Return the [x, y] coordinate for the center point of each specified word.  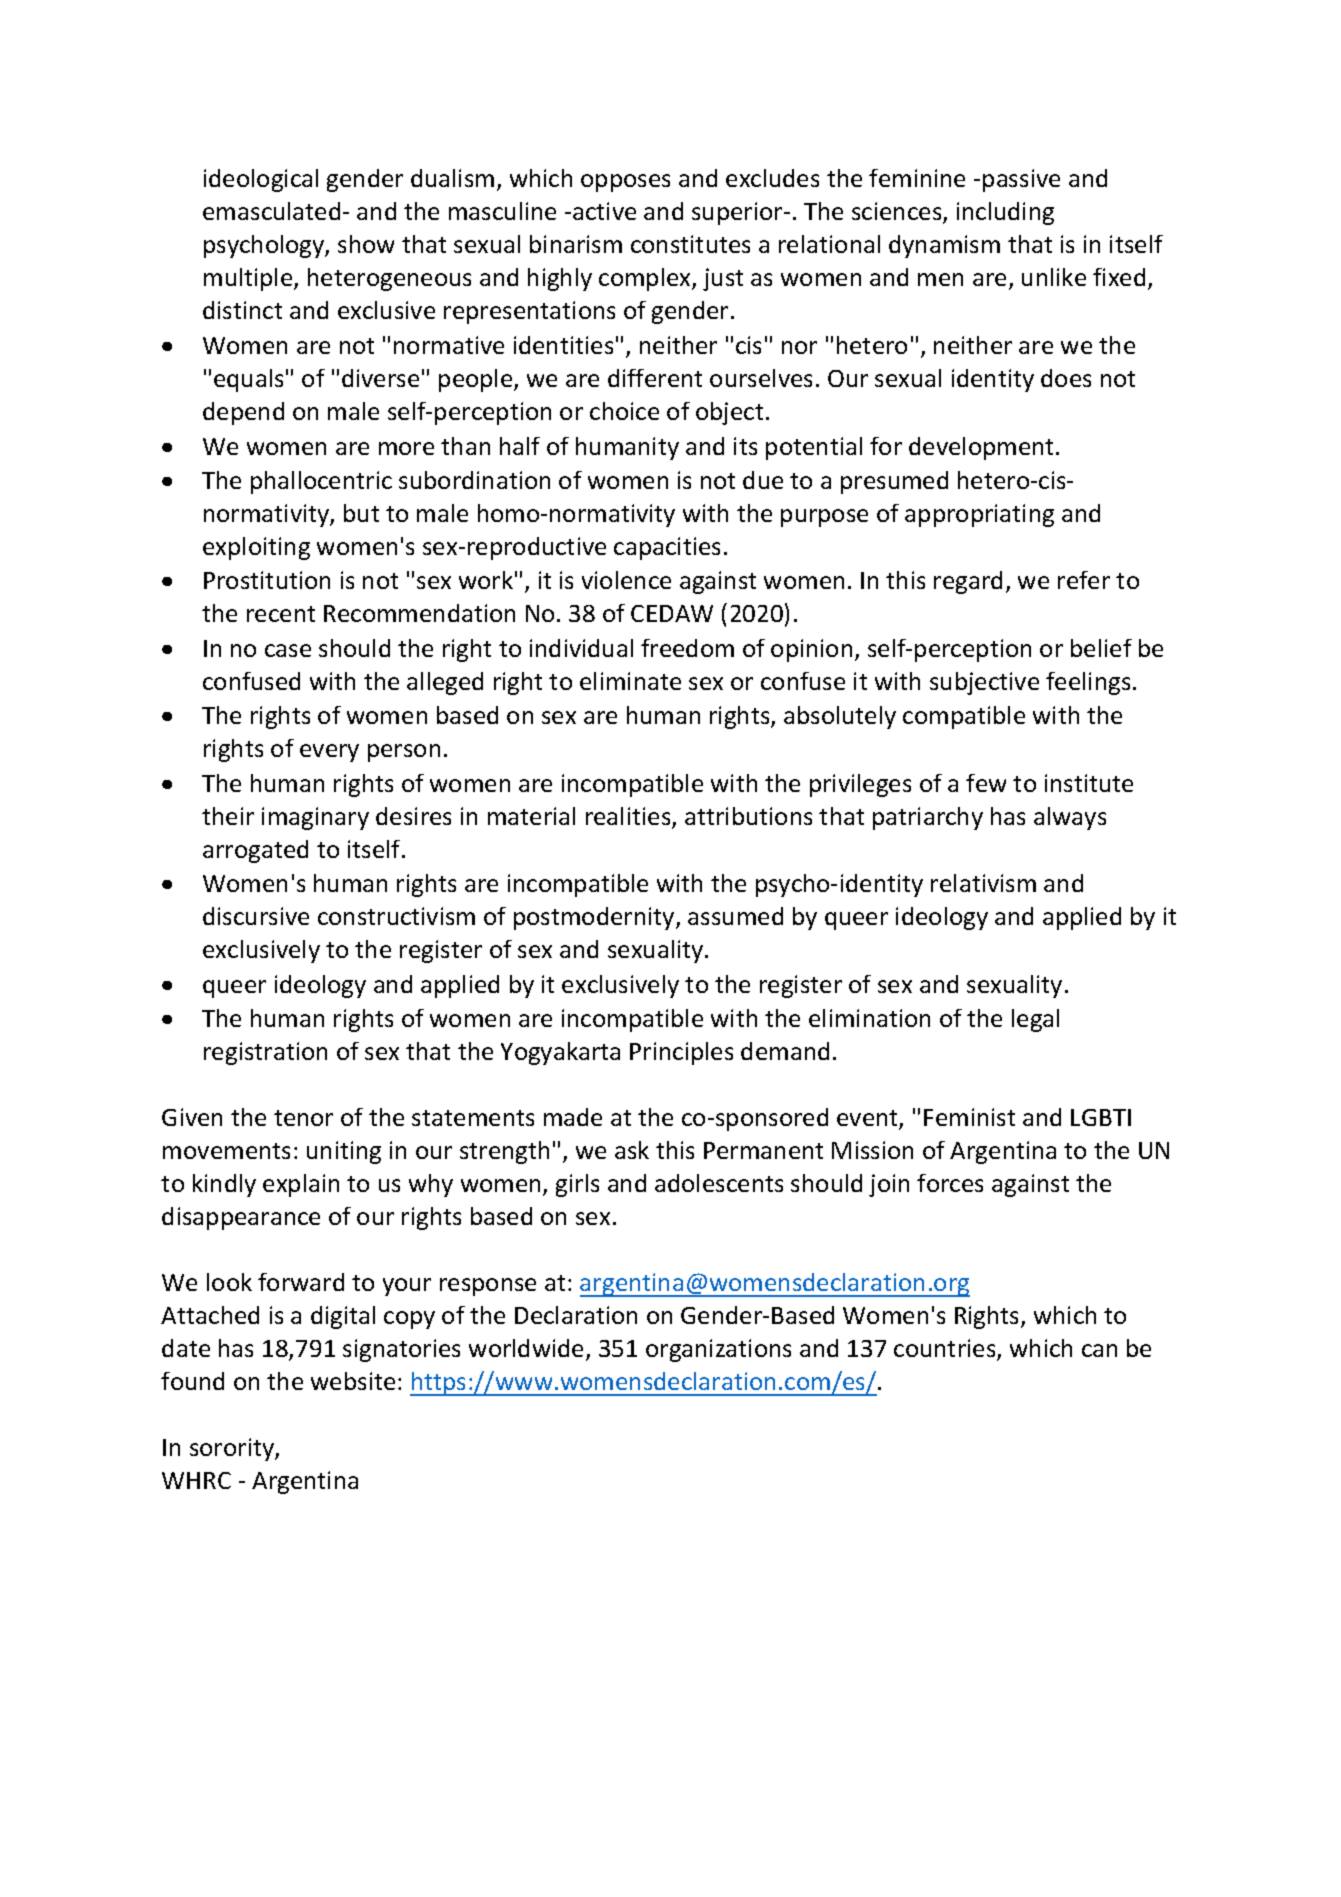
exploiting [256, 548]
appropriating [979, 515]
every [329, 753]
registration [265, 1053]
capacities [667, 548]
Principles [681, 1053]
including [1005, 213]
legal [1035, 1020]
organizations [718, 1350]
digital [343, 1317]
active [604, 211]
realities [629, 817]
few [986, 783]
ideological [261, 180]
